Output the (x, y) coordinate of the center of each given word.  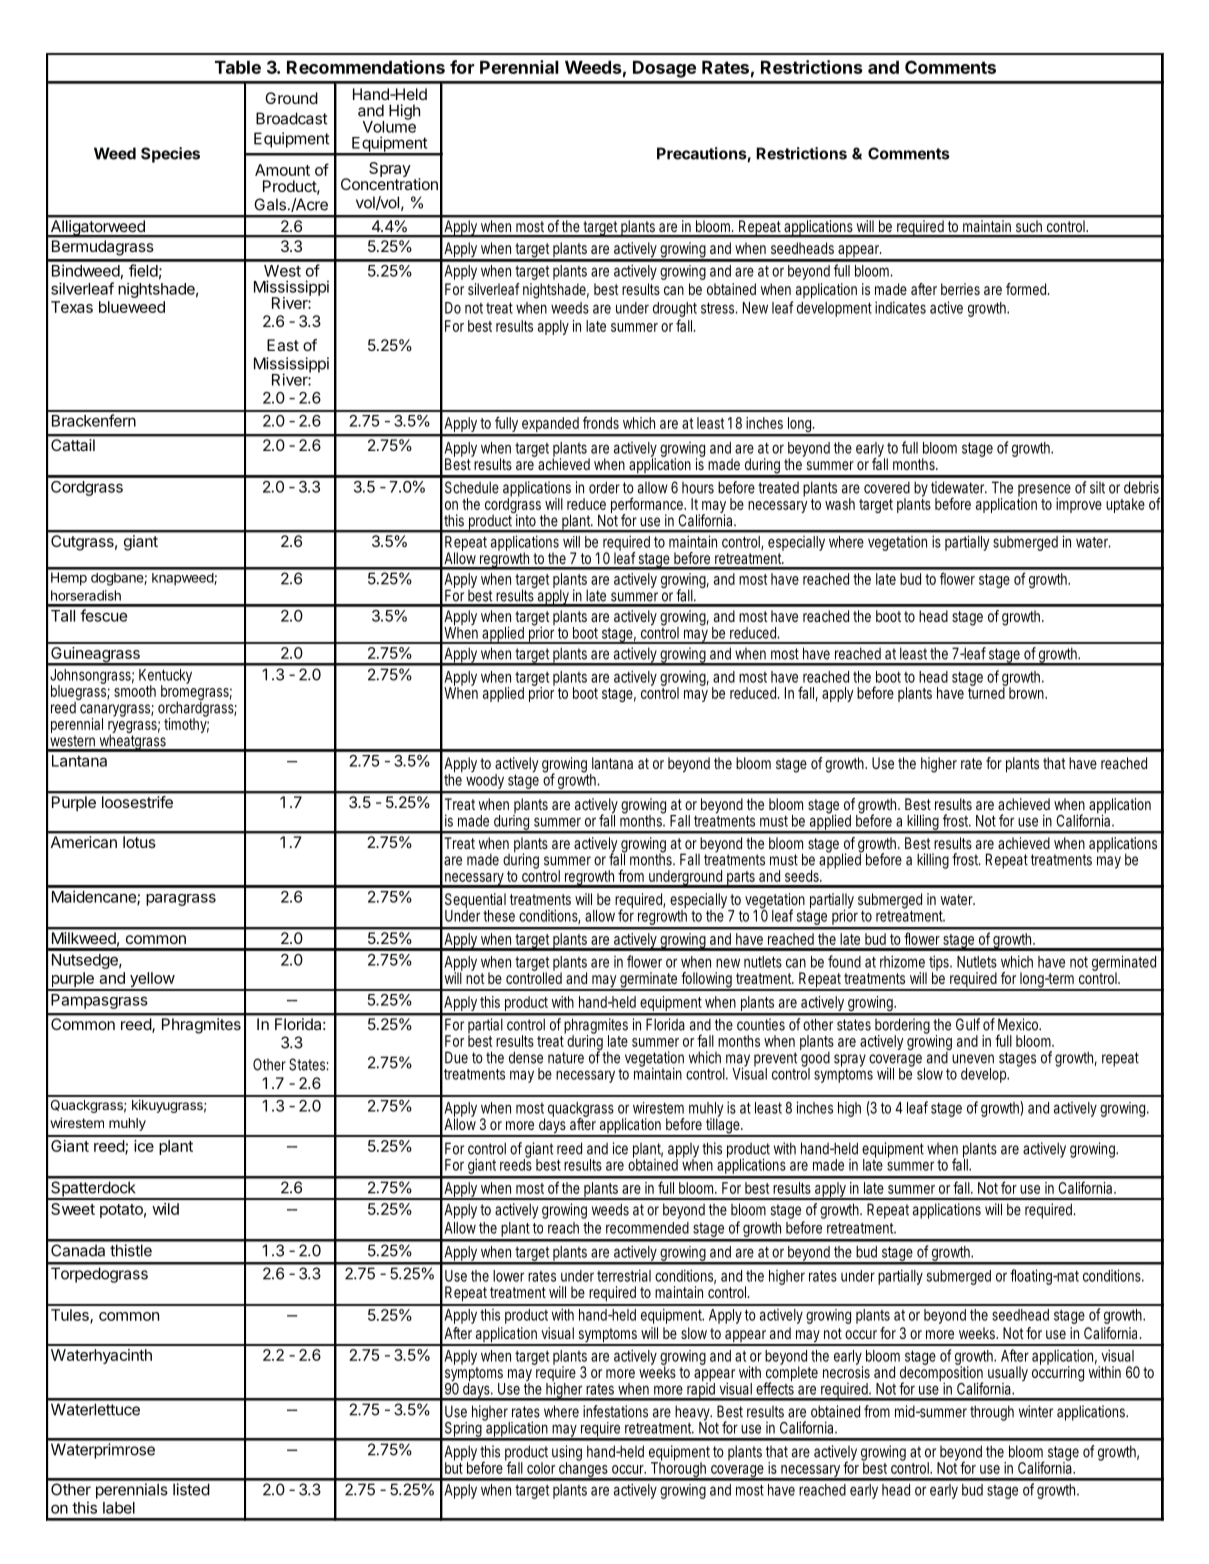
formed (1027, 289)
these (499, 916)
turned (987, 692)
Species (170, 155)
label (119, 1508)
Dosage (664, 69)
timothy (186, 724)
